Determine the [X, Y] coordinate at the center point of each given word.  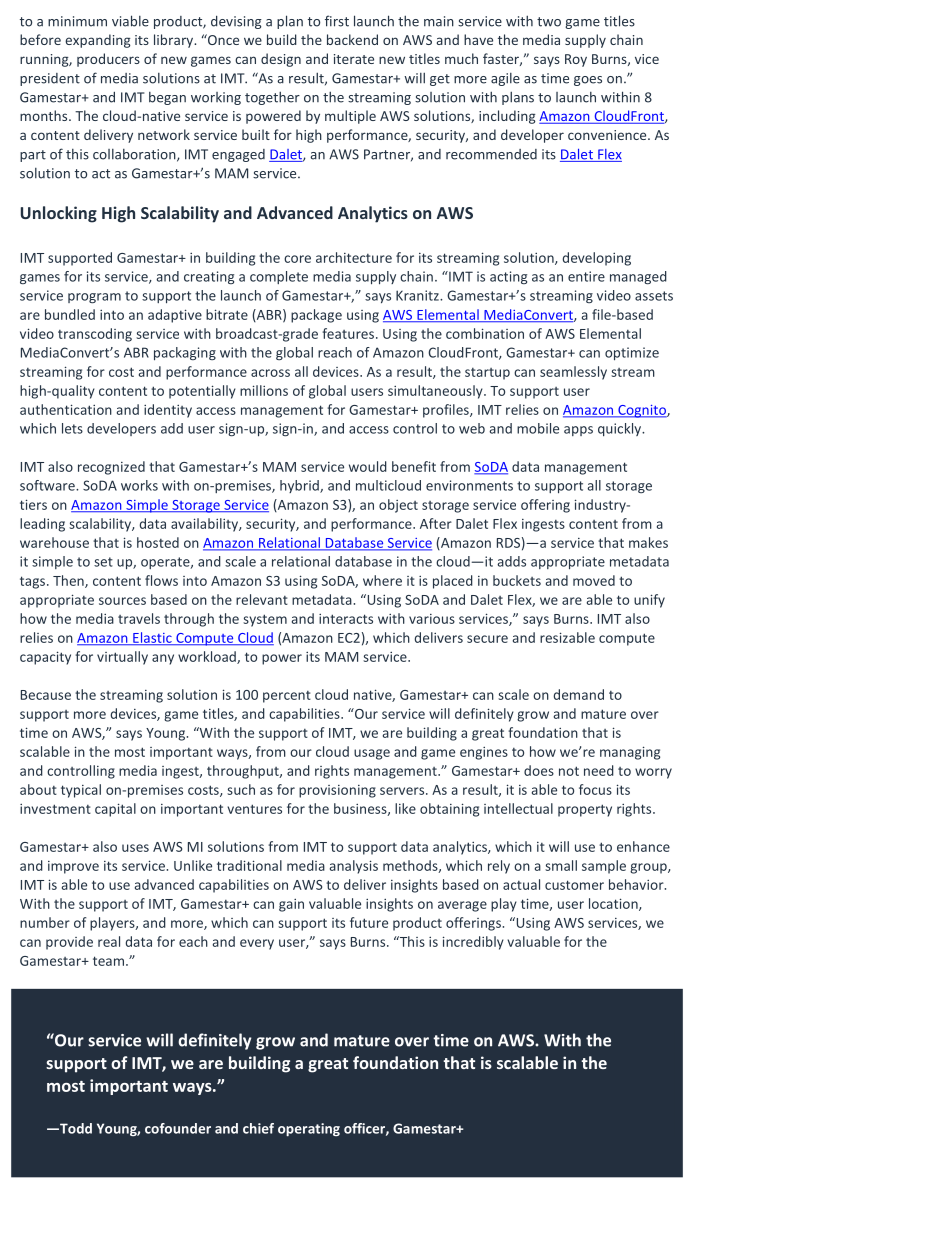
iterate [354, 59]
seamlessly [573, 373]
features [348, 333]
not [569, 771]
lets [72, 428]
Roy [576, 60]
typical [81, 791]
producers [108, 60]
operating [309, 1129]
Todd [75, 1128]
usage [372, 754]
